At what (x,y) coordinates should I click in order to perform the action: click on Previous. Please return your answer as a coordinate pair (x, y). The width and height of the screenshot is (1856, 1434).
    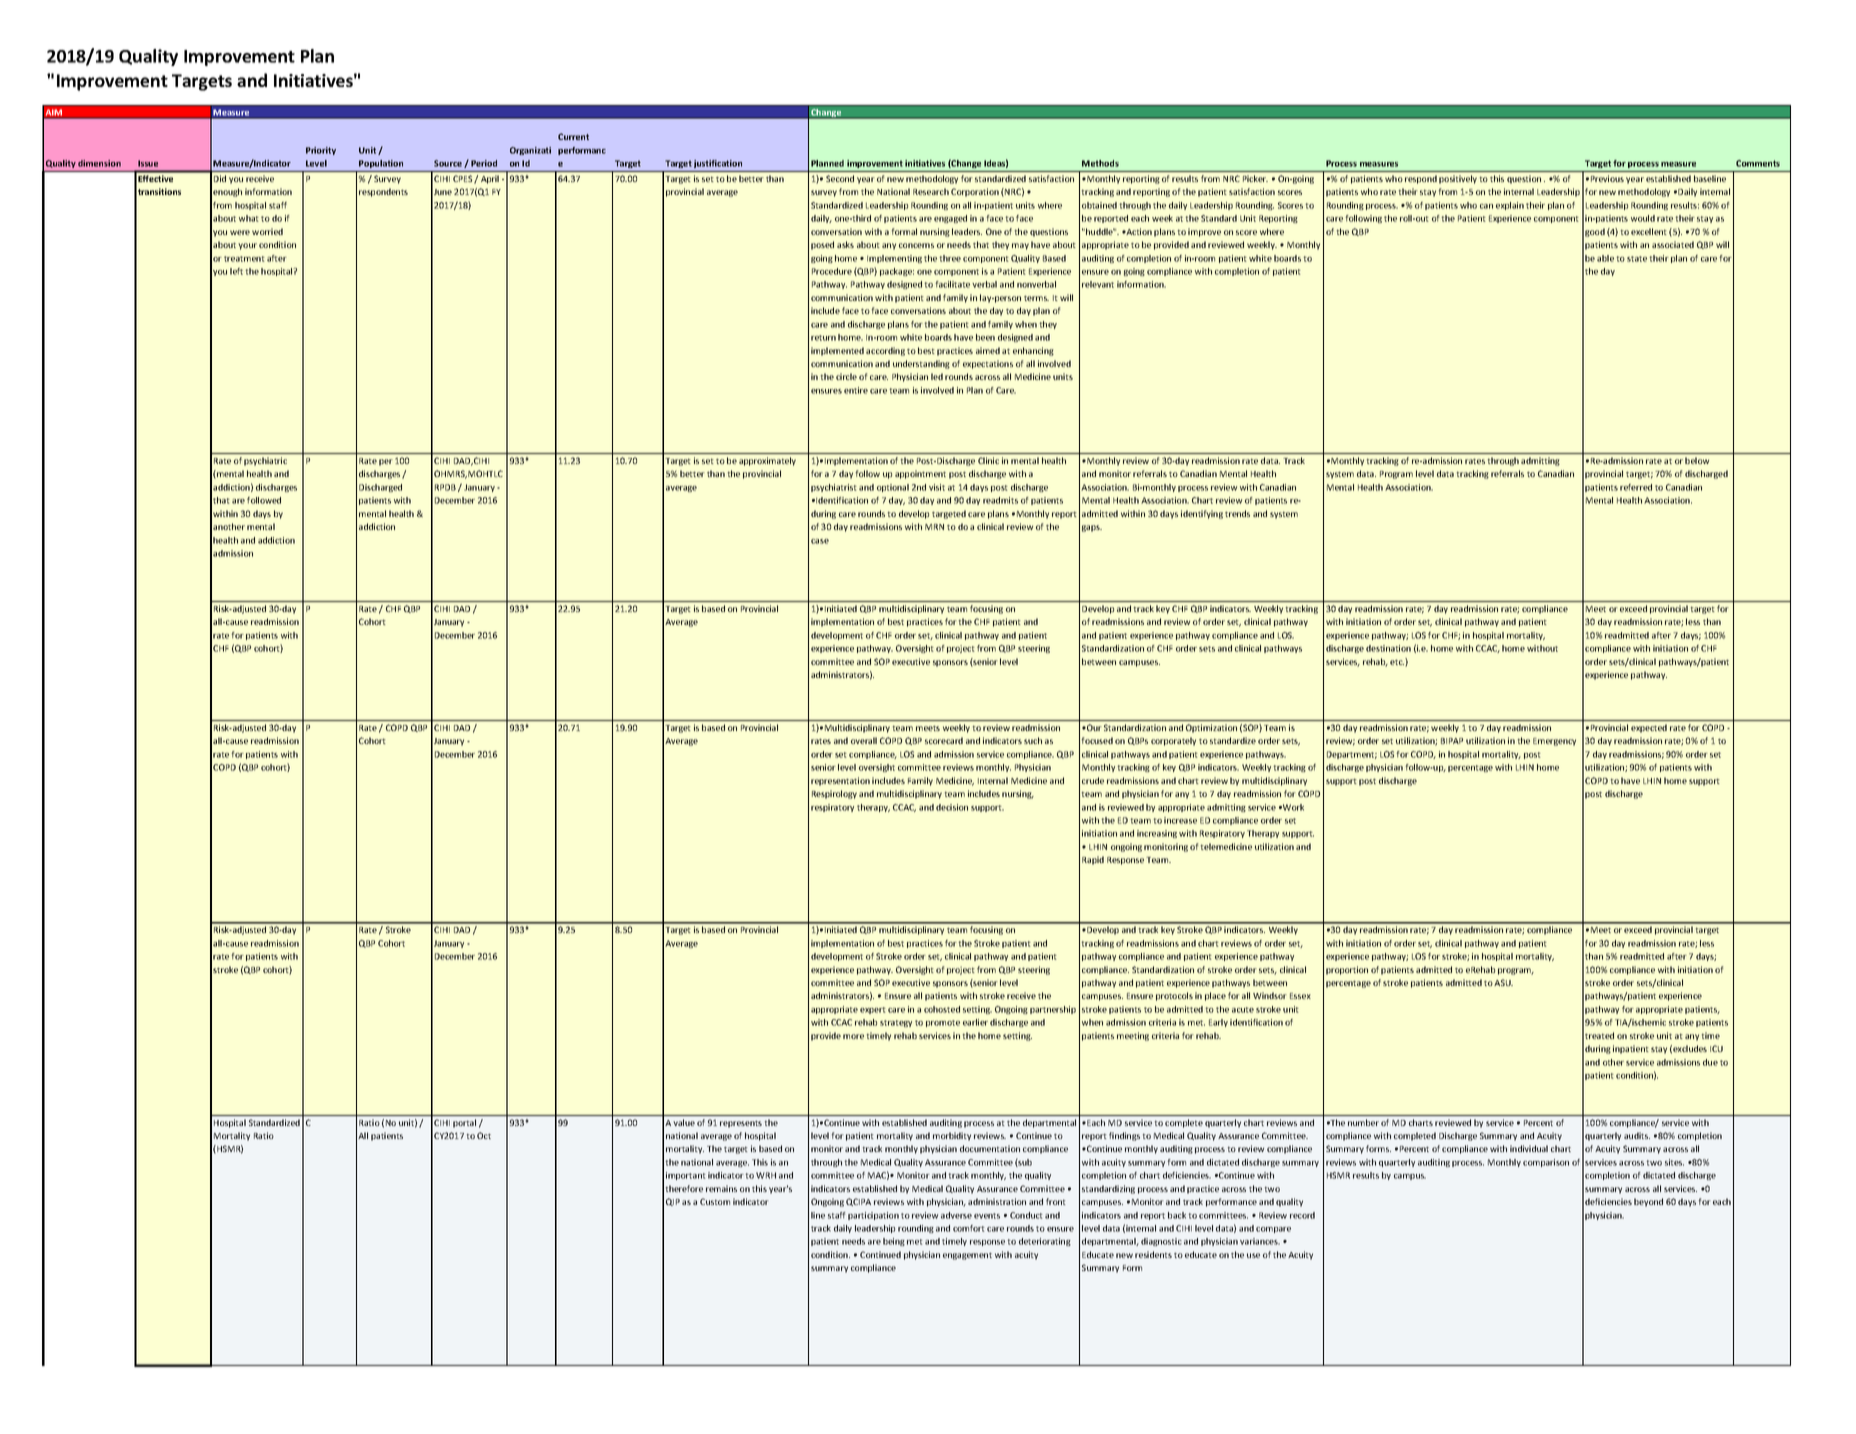
    Looking at the image, I should click on (1607, 178).
